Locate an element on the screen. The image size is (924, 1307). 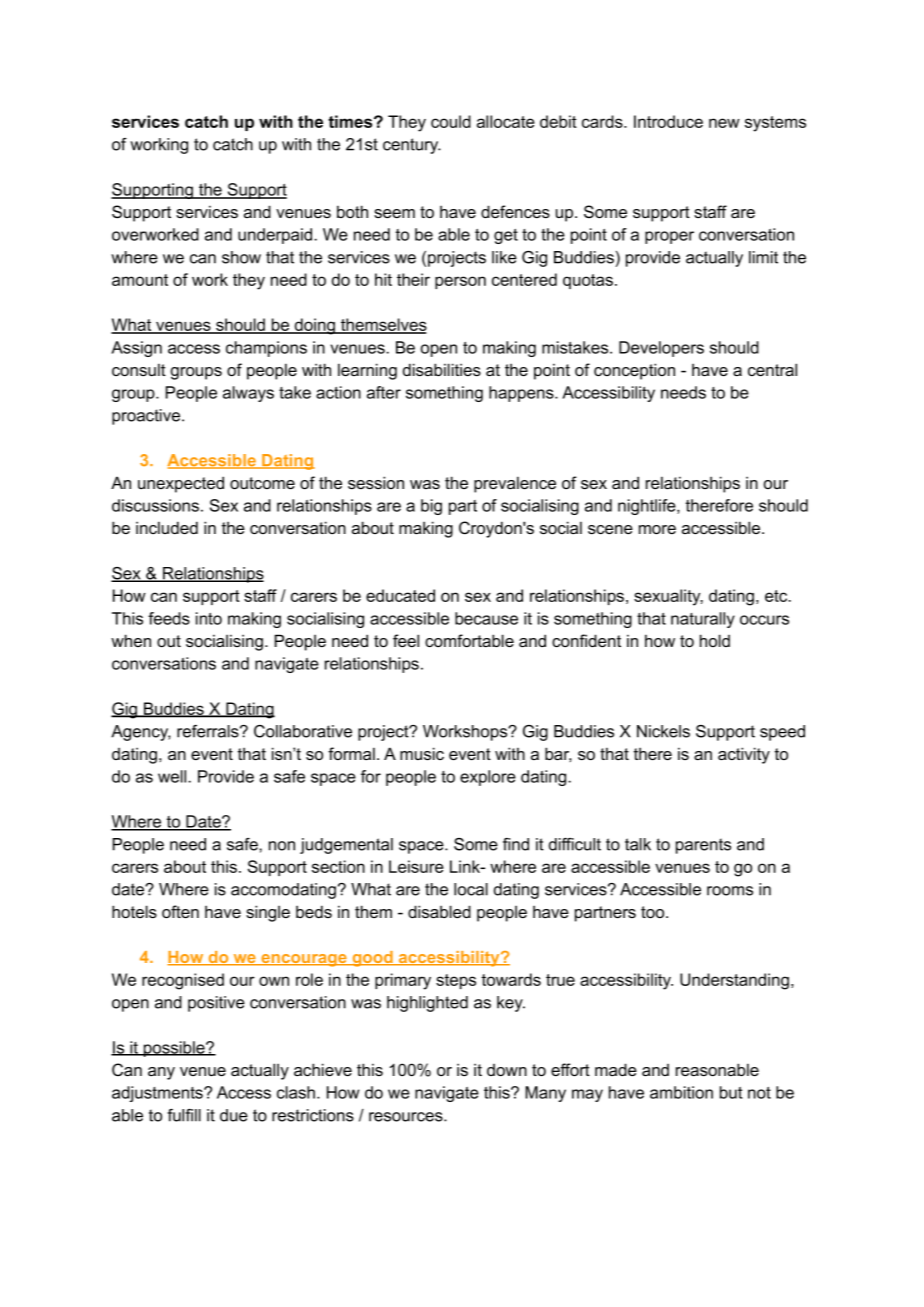
always is located at coordinates (248, 394).
